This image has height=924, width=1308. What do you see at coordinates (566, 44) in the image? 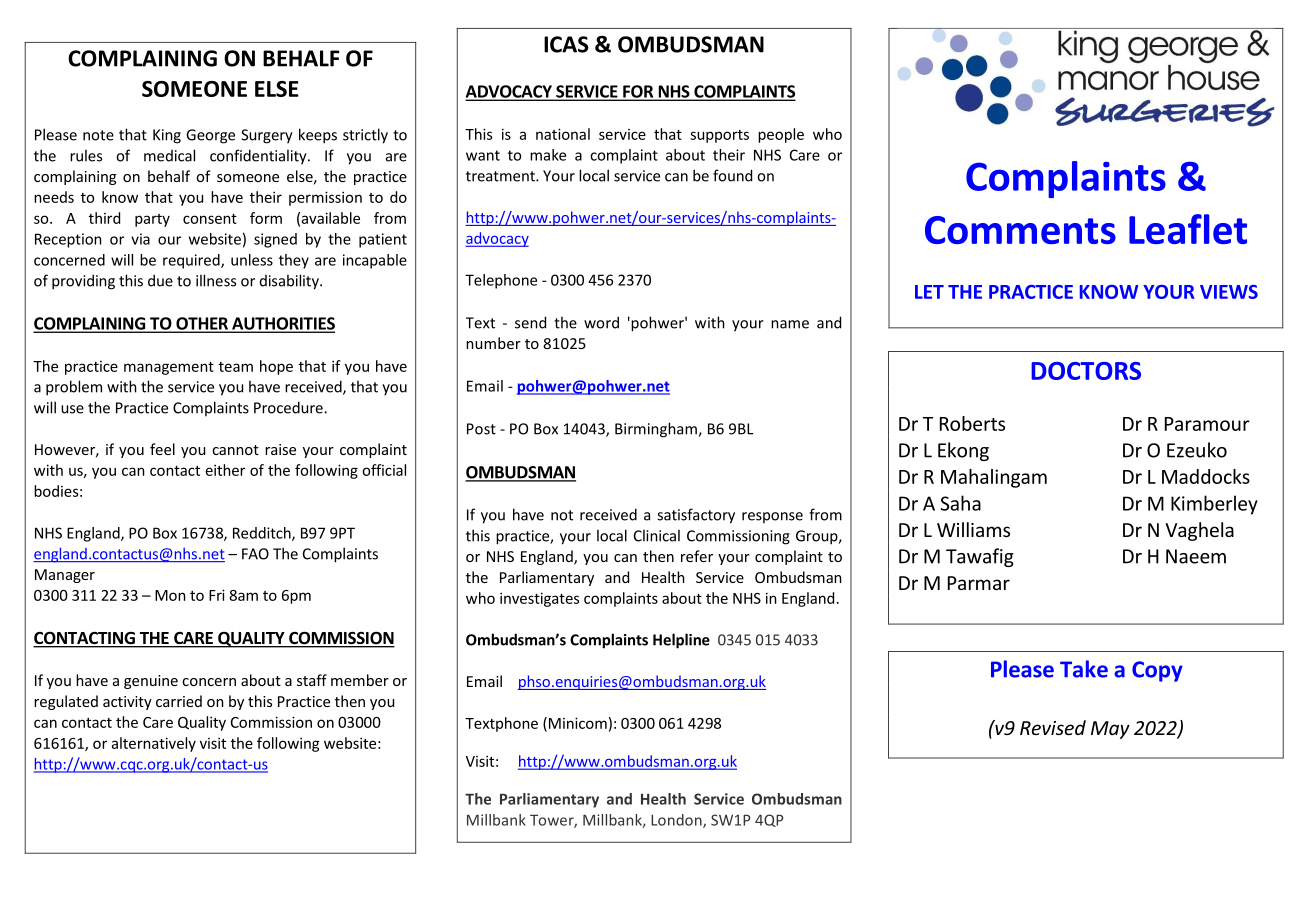
I see `ICAS` at bounding box center [566, 44].
